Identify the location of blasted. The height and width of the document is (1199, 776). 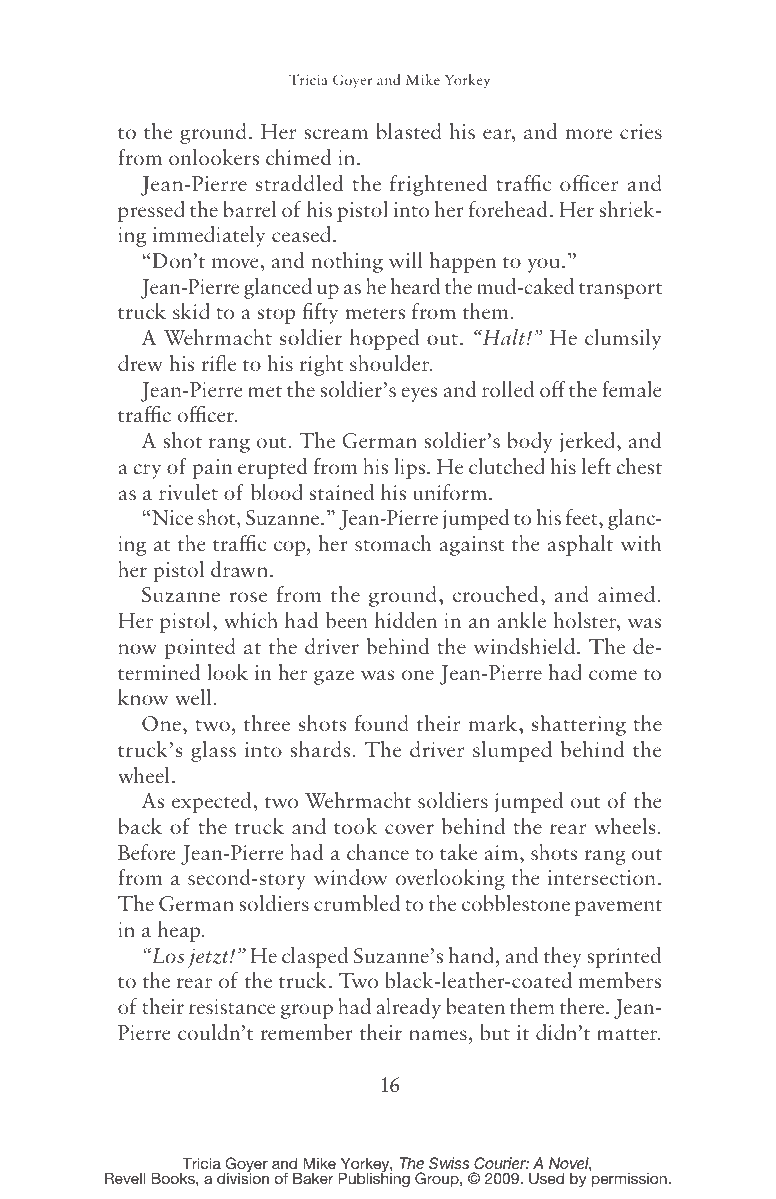
(409, 131).
